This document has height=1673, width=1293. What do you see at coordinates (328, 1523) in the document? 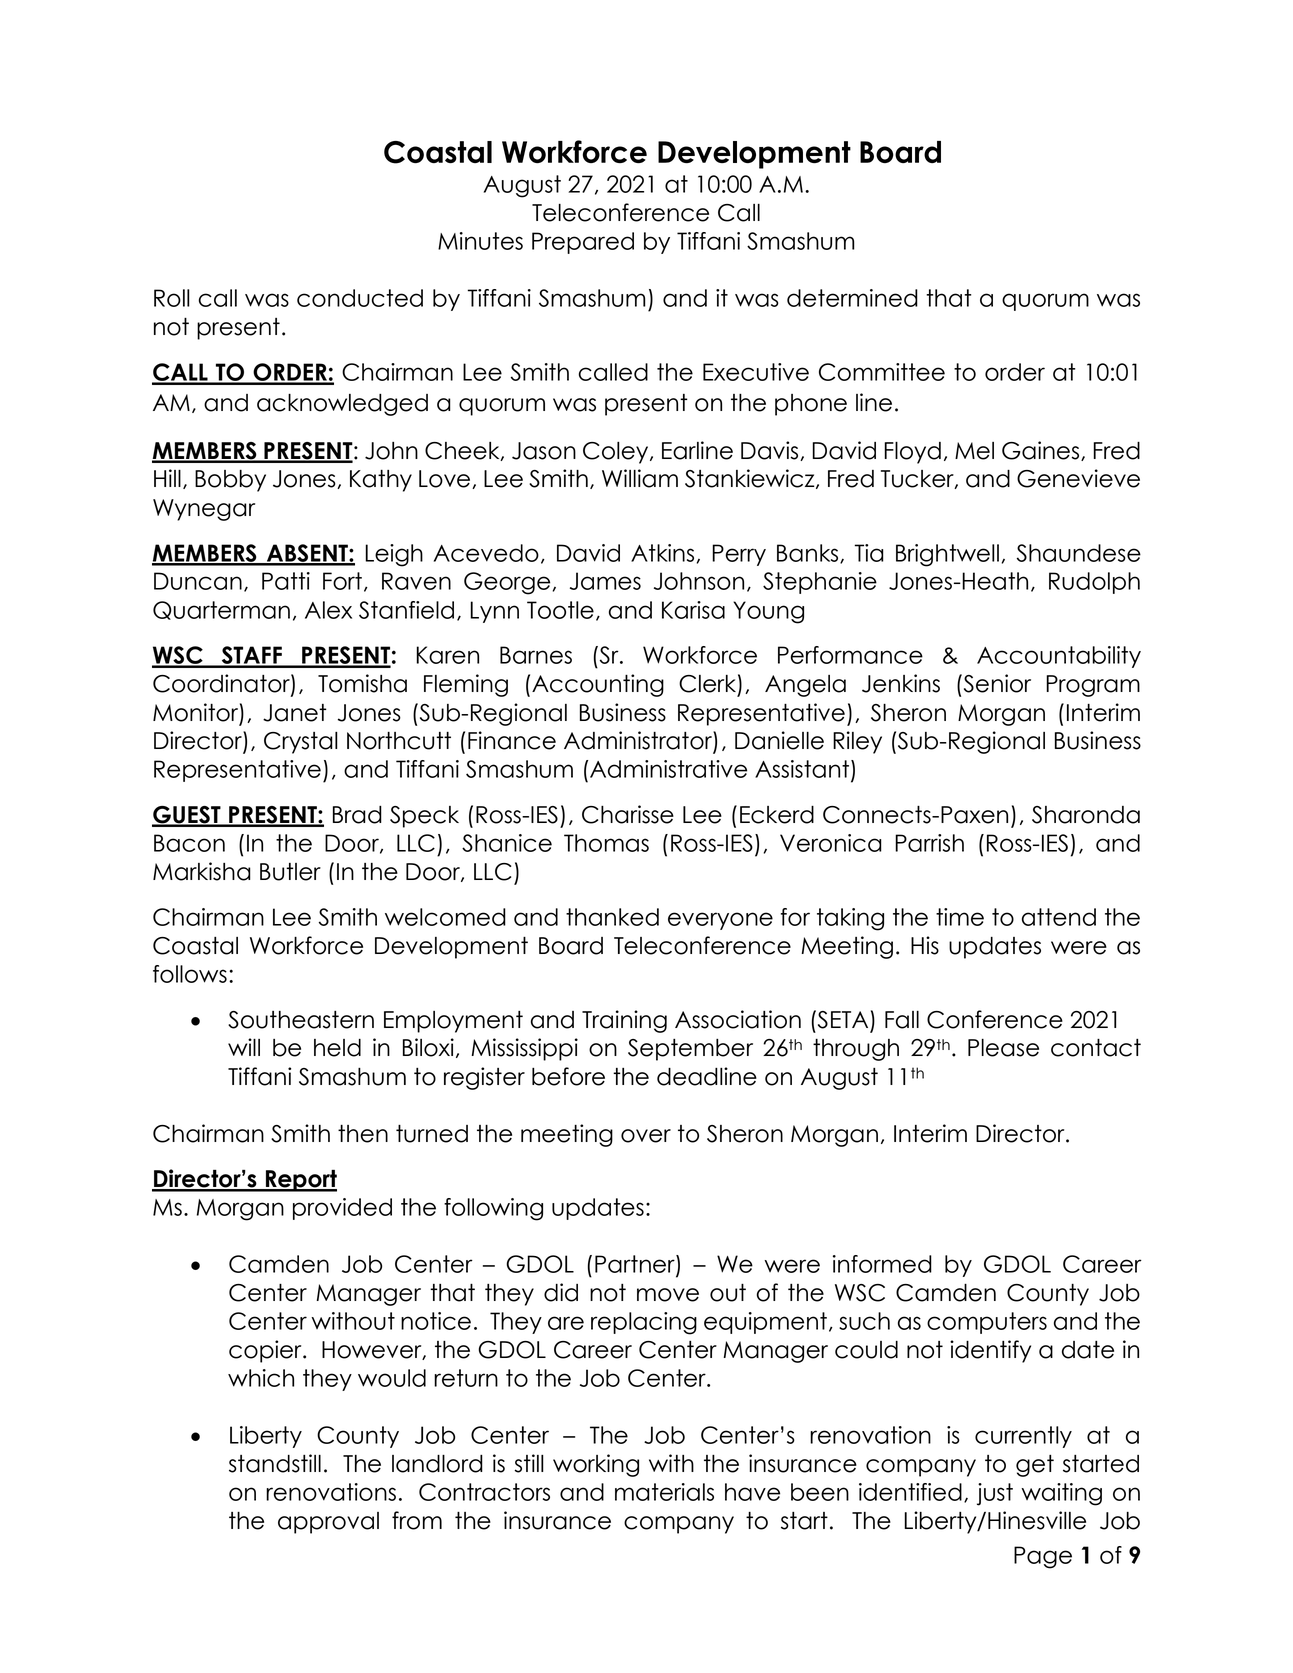
I see `approval` at bounding box center [328, 1523].
